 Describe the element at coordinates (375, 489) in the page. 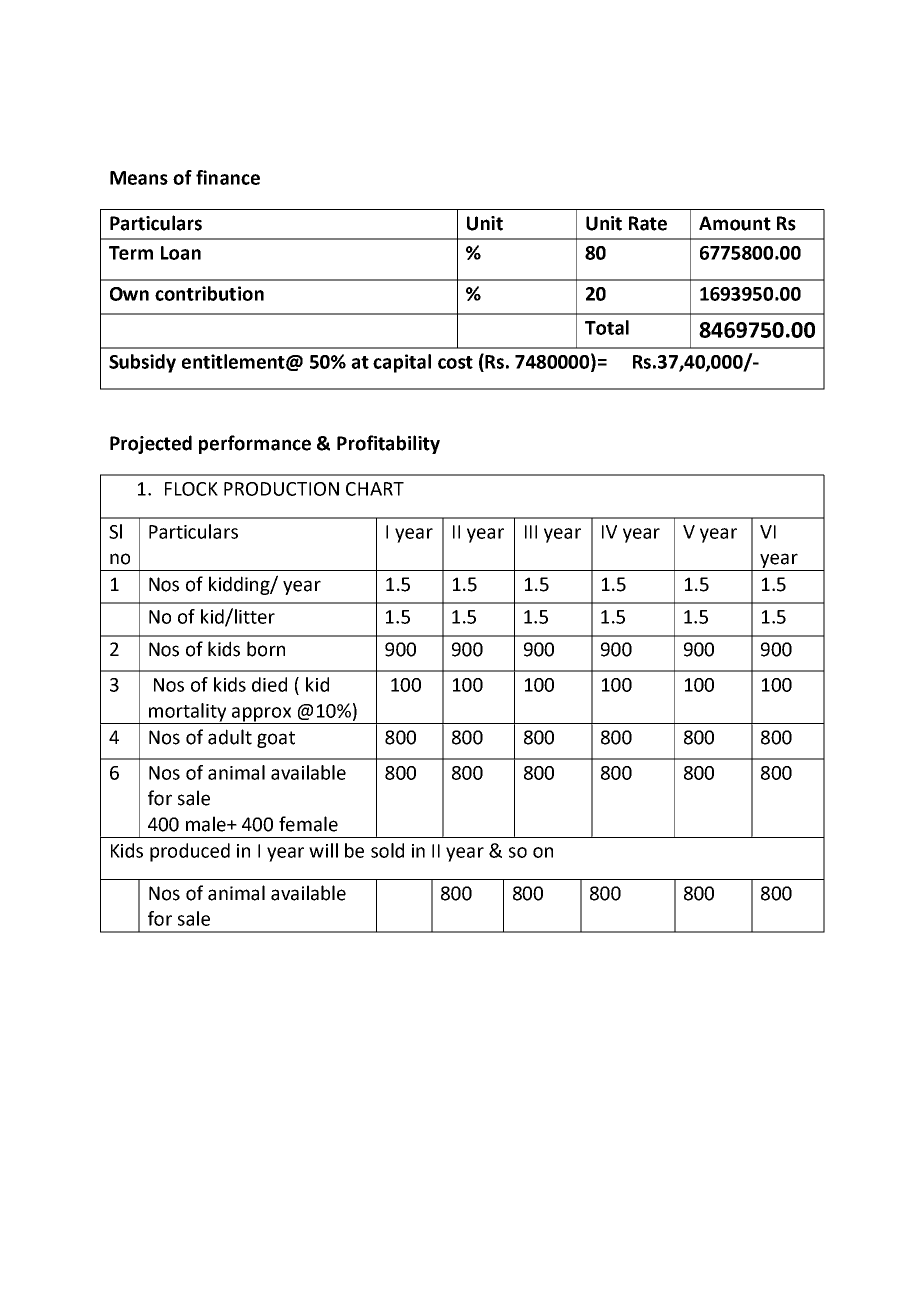

I see `CHART` at that location.
